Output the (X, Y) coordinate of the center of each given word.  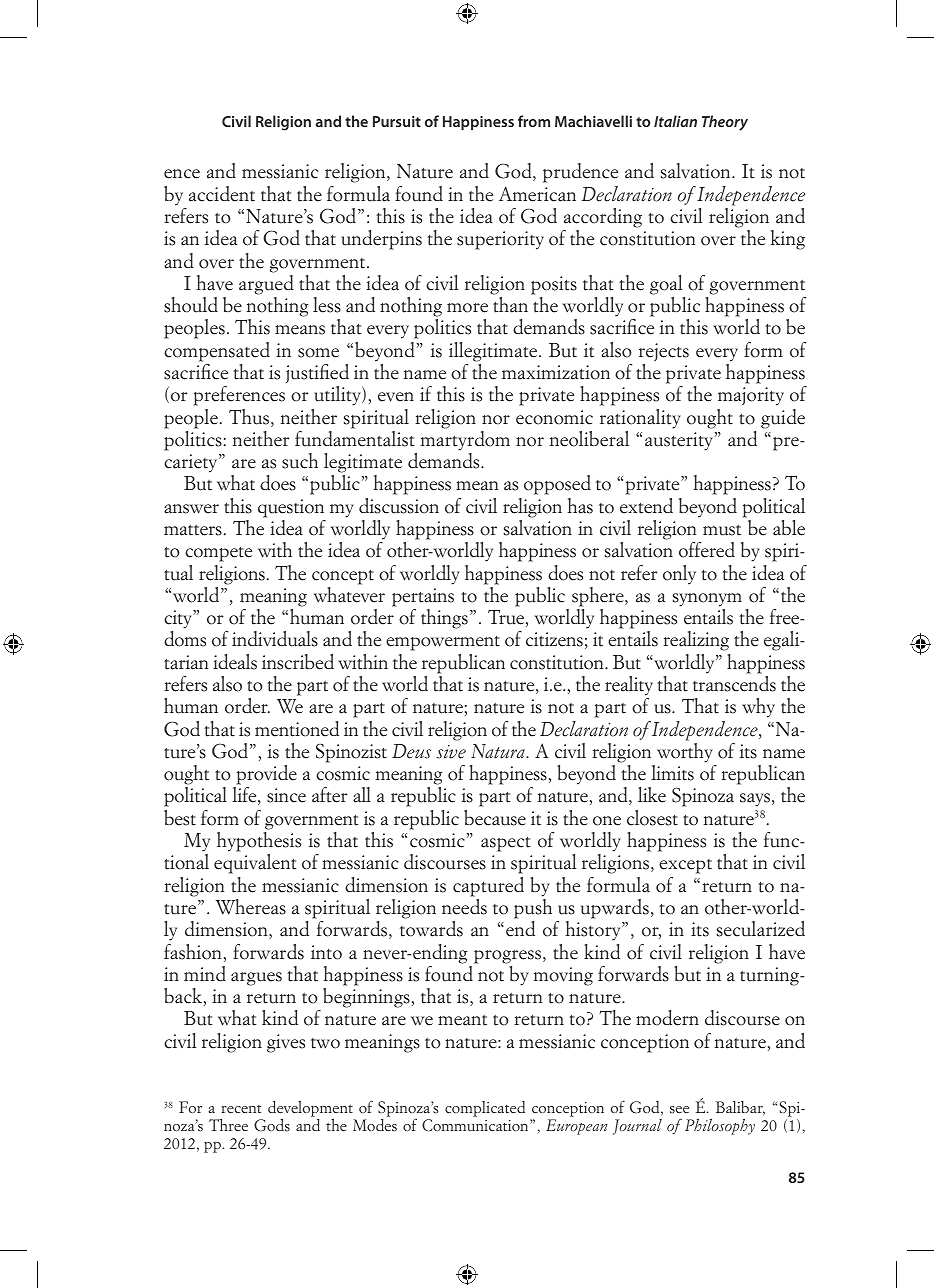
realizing (696, 641)
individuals (275, 639)
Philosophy (720, 1127)
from (534, 121)
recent (241, 1109)
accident (222, 194)
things (444, 619)
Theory (725, 123)
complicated (485, 1109)
